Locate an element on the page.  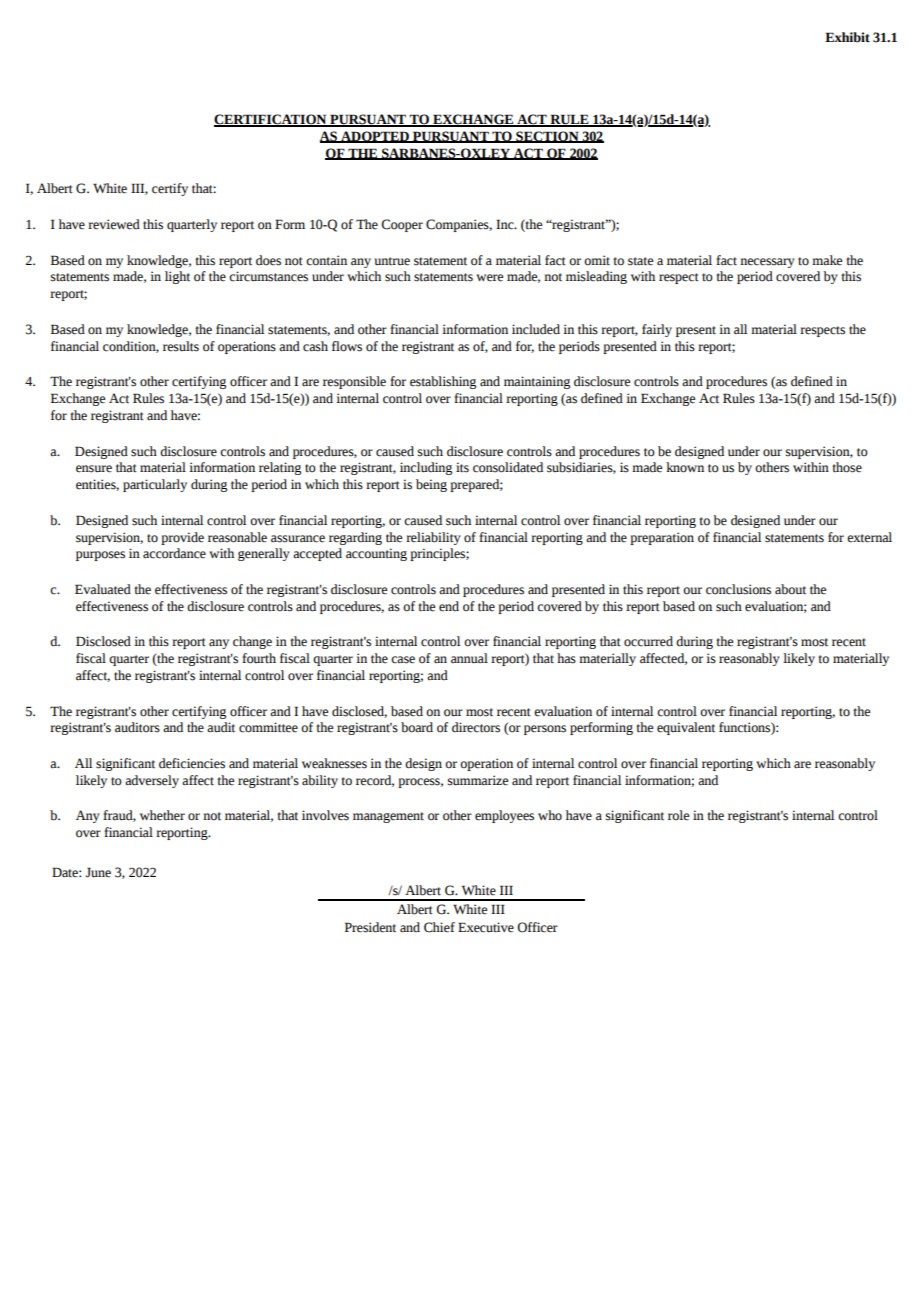
those is located at coordinates (847, 467).
